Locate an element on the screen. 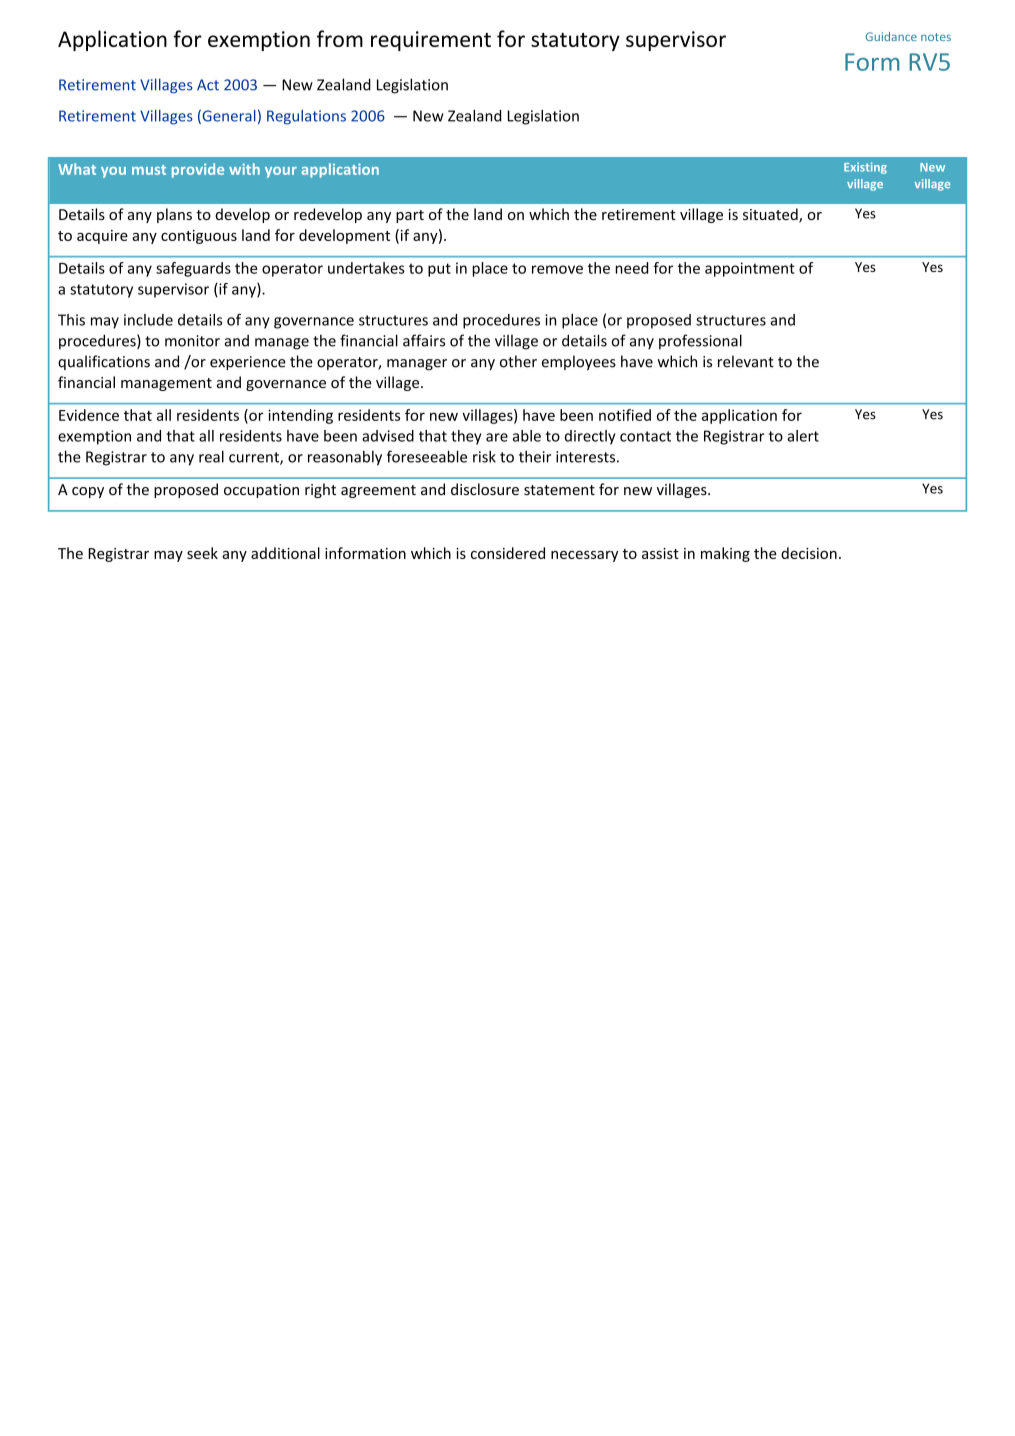 The image size is (1015, 1436). part is located at coordinates (410, 216).
